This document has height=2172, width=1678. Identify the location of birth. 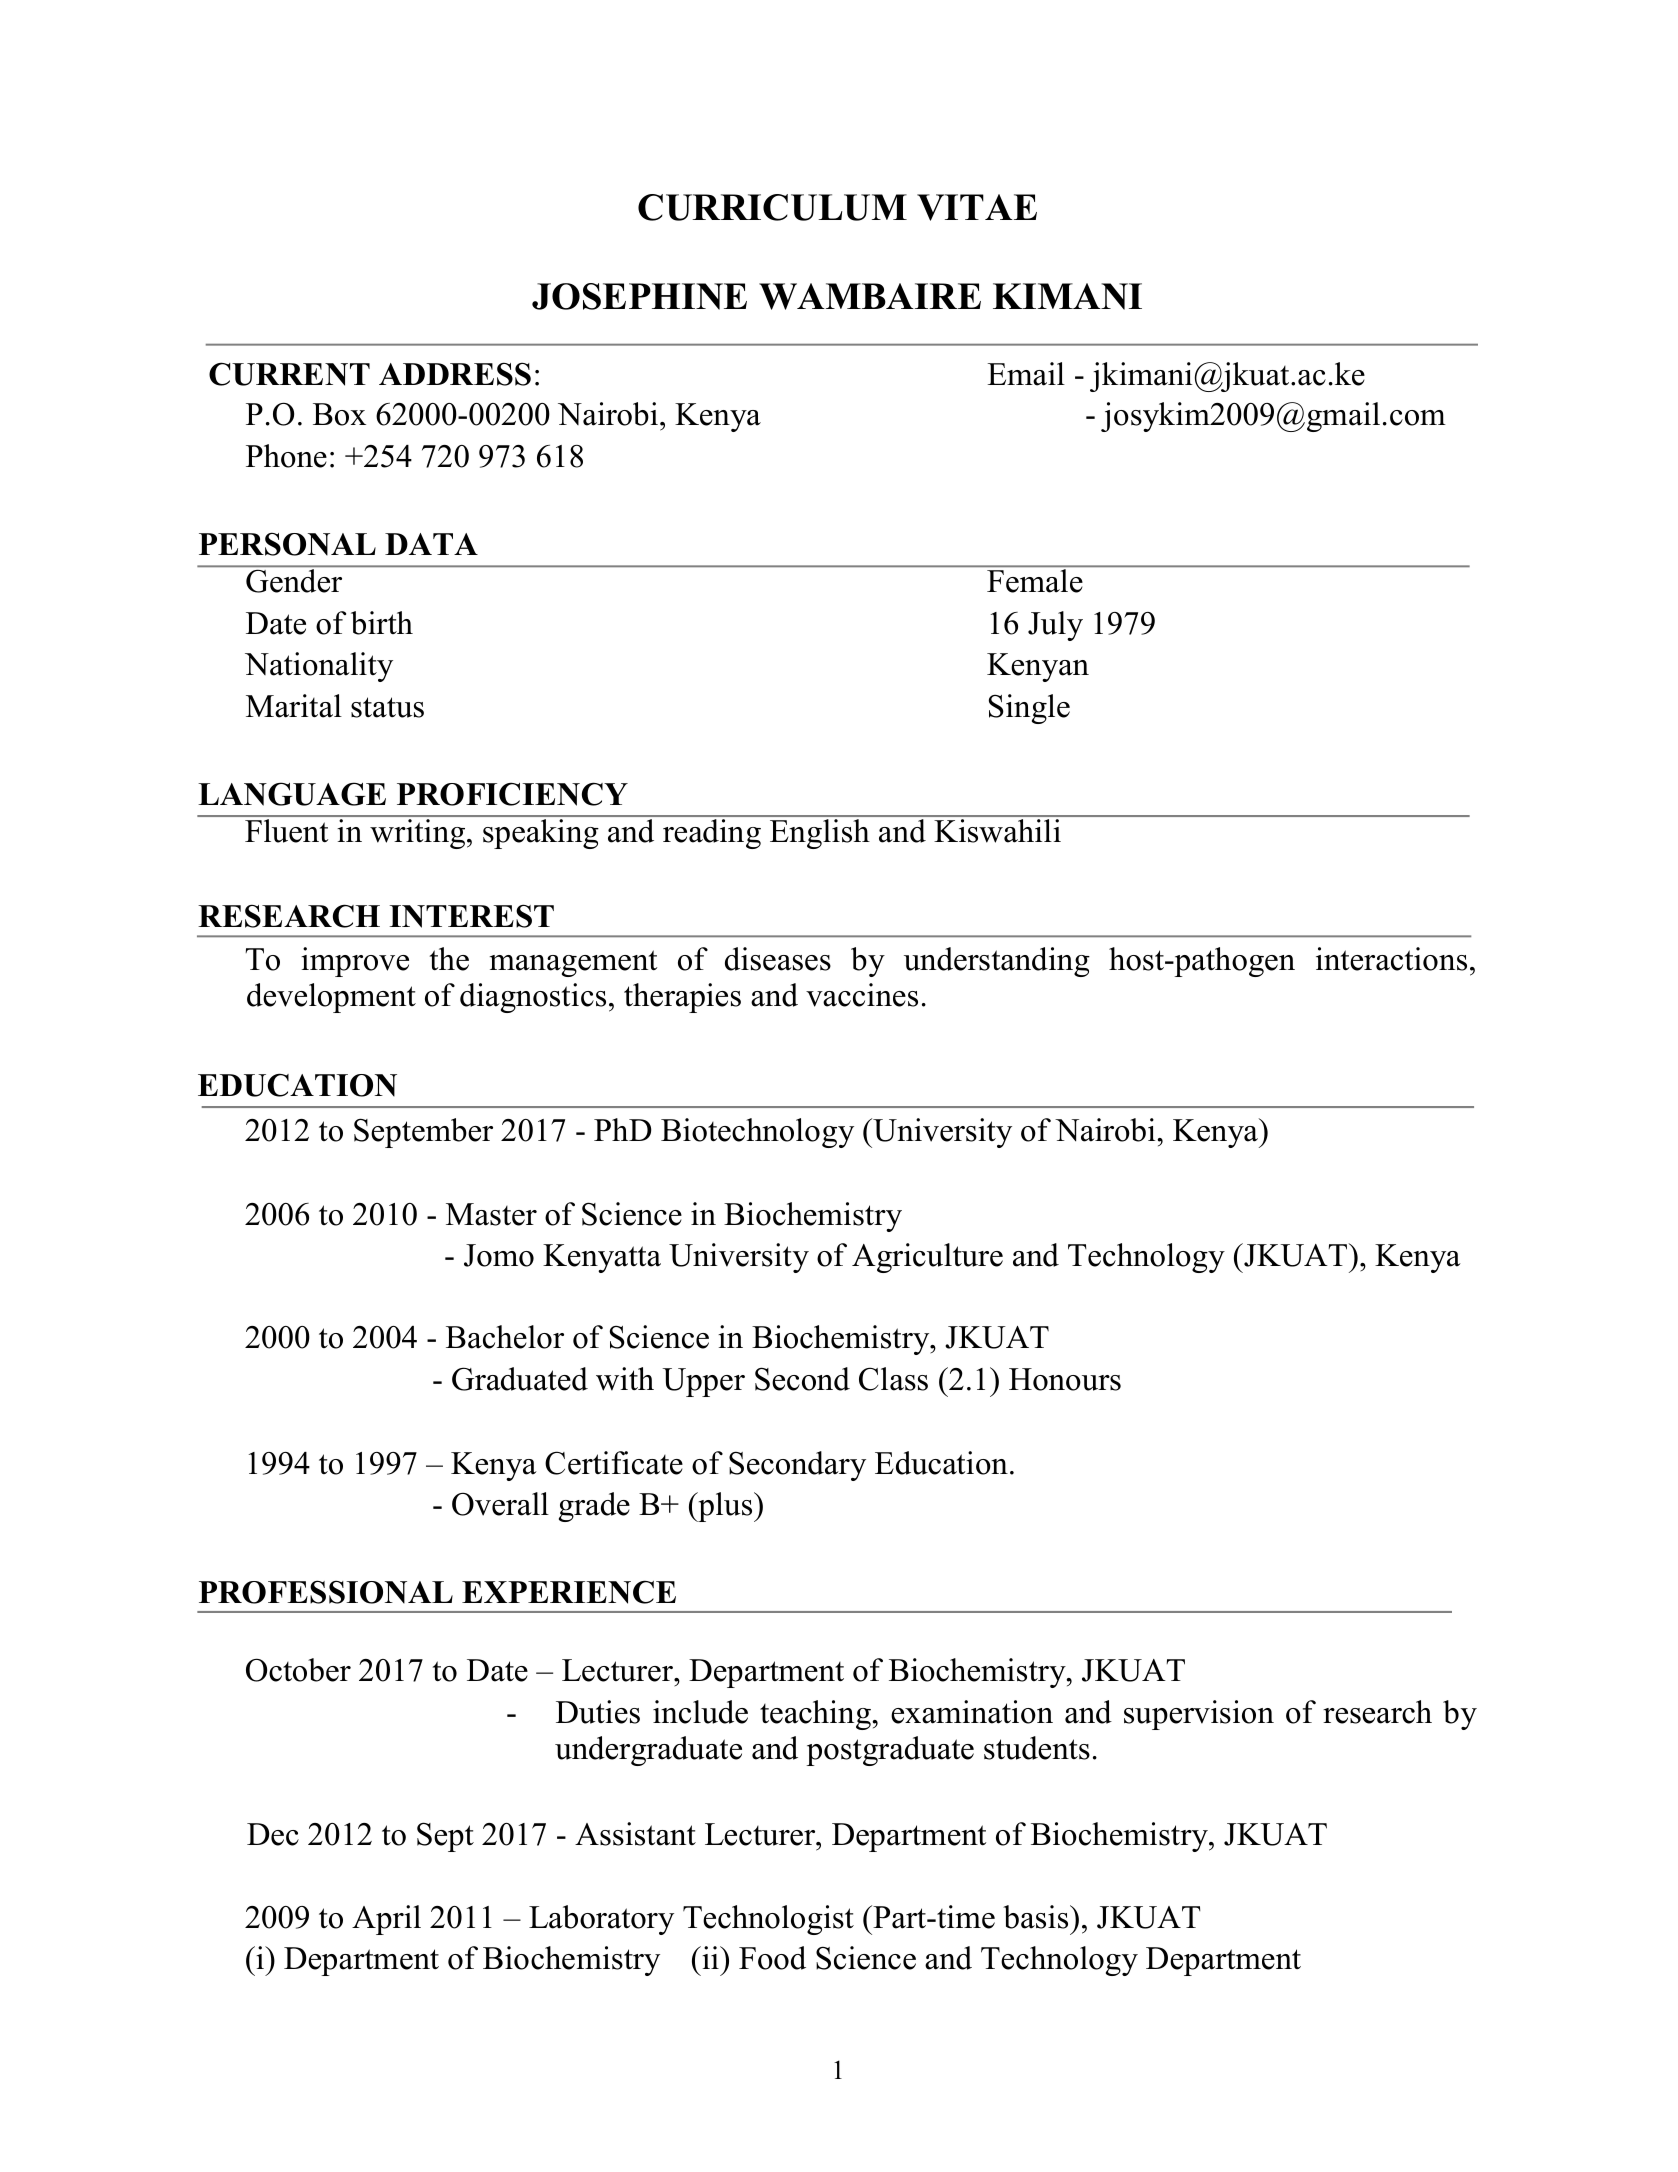
(382, 623).
